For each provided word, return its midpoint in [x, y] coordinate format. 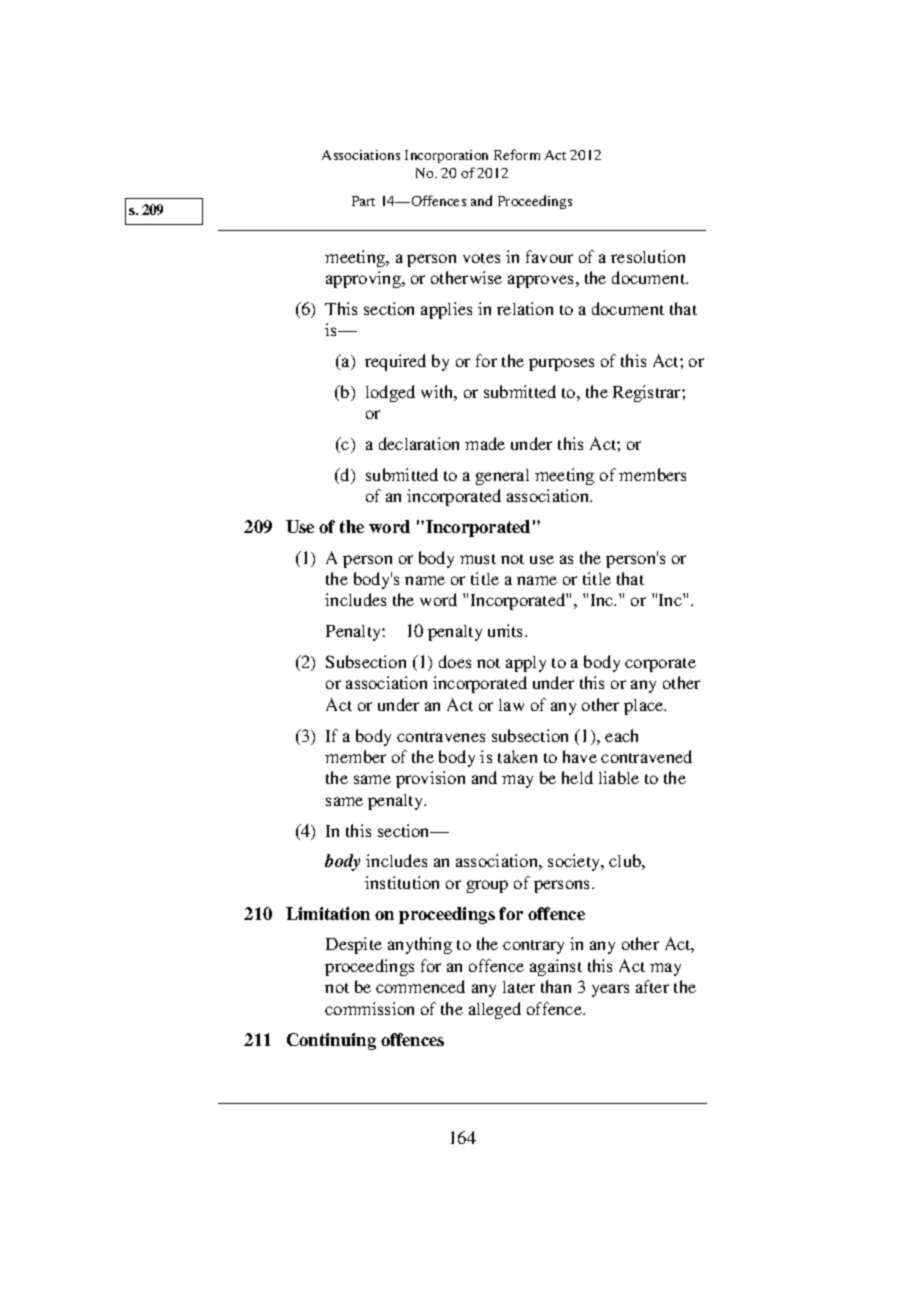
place [645, 707]
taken [517, 756]
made [485, 443]
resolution [648, 256]
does [455, 661]
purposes [561, 364]
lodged [390, 393]
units [507, 630]
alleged [495, 1010]
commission [369, 1008]
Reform [517, 154]
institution [402, 882]
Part [363, 201]
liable [619, 777]
